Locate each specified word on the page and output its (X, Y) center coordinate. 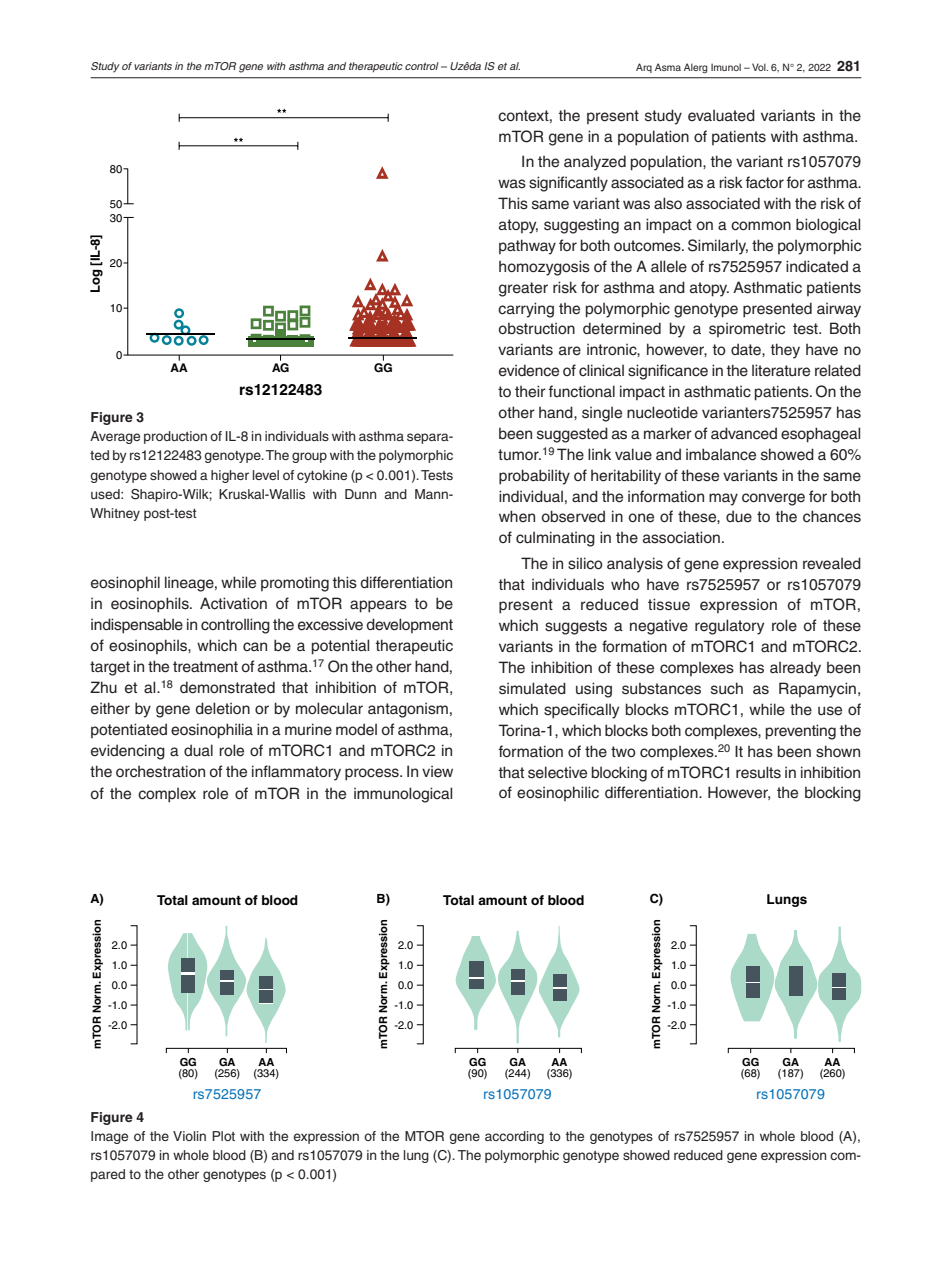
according (514, 1137)
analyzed (595, 163)
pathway (527, 247)
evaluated (721, 115)
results (758, 772)
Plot (223, 1136)
